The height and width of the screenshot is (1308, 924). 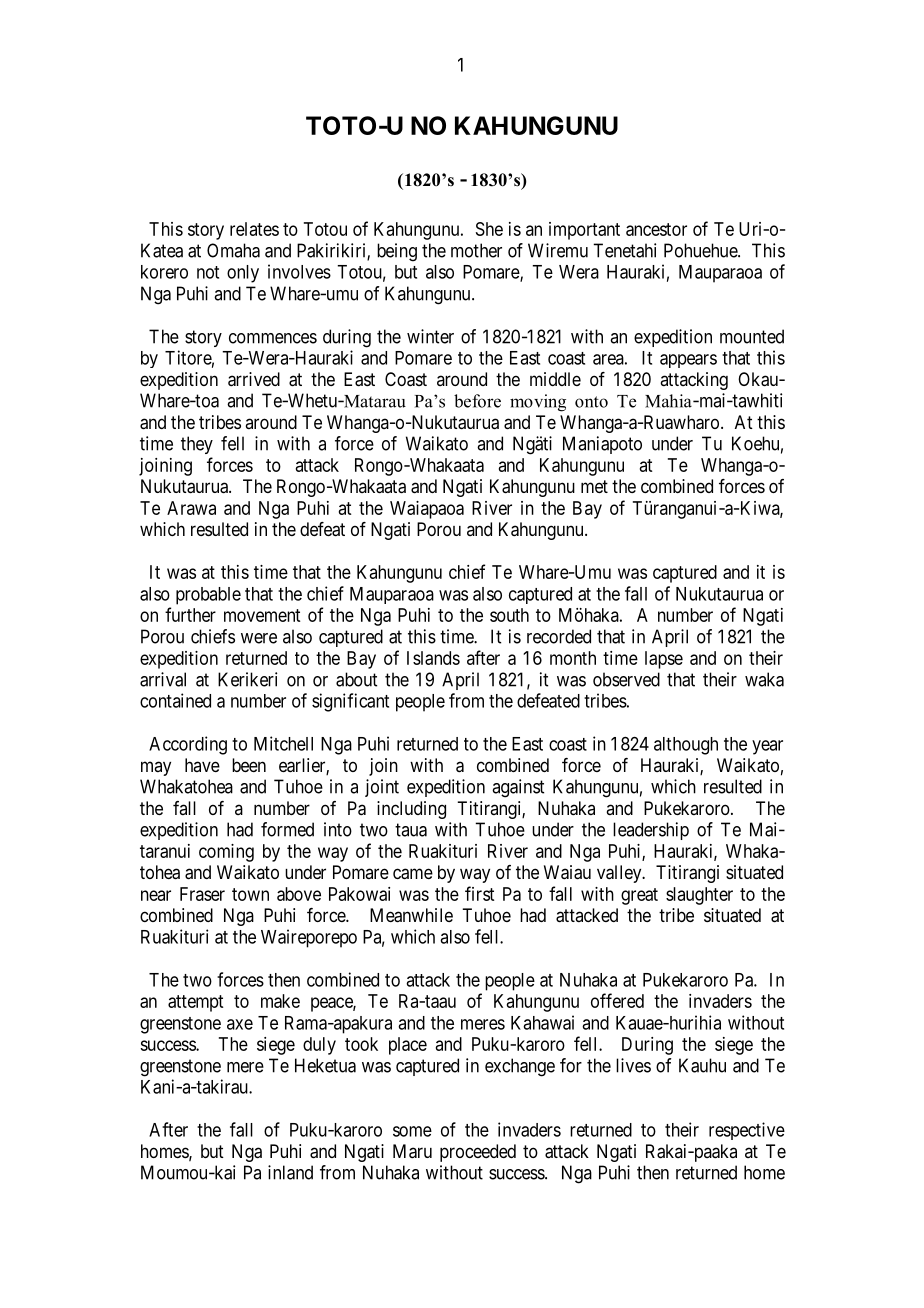 I want to click on offered, so click(x=617, y=1000).
